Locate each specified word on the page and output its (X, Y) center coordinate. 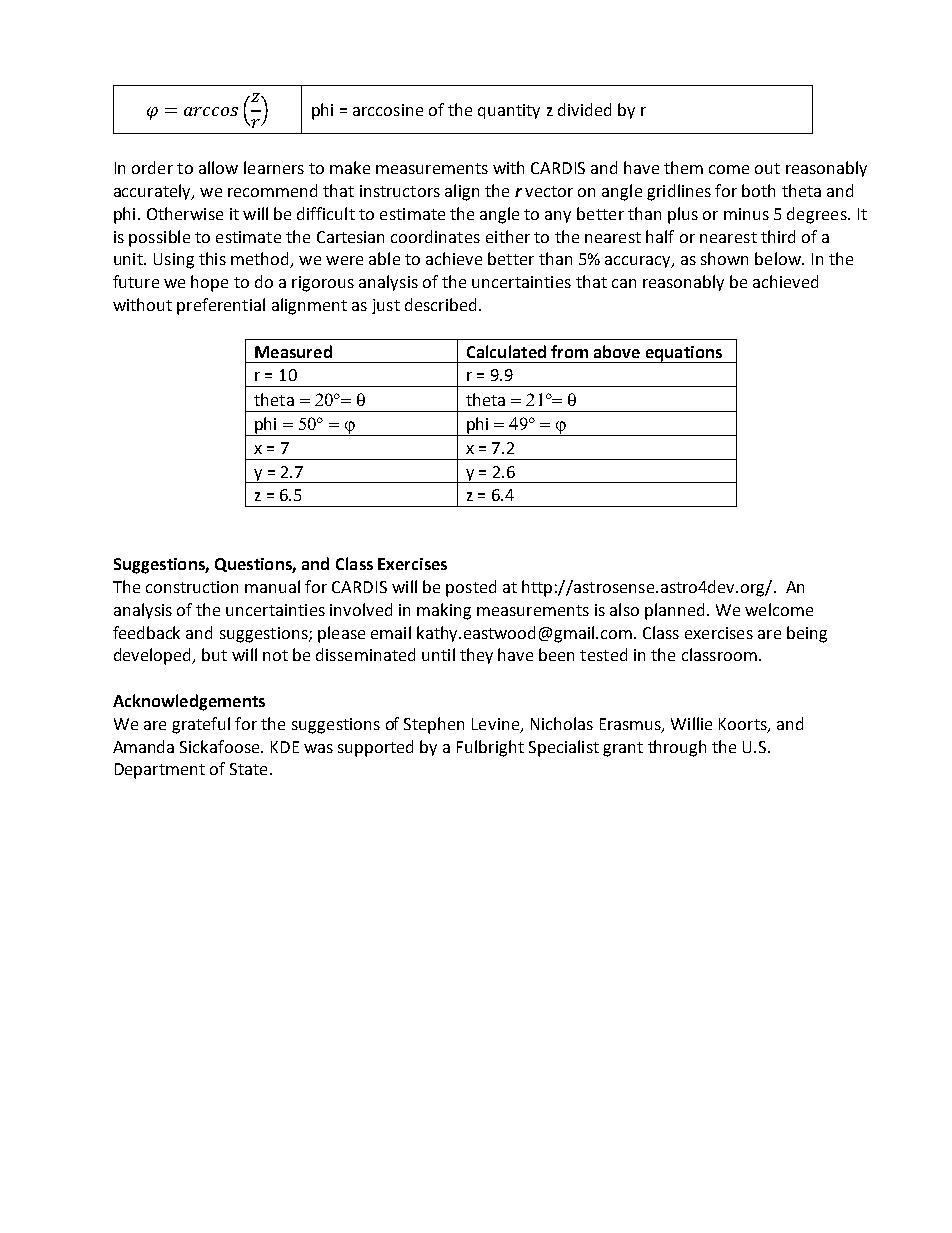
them (683, 167)
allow (218, 167)
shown (724, 258)
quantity (509, 111)
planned (674, 611)
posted (471, 588)
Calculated (506, 351)
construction (192, 587)
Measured (293, 351)
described (440, 304)
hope (209, 283)
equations (683, 354)
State (248, 769)
